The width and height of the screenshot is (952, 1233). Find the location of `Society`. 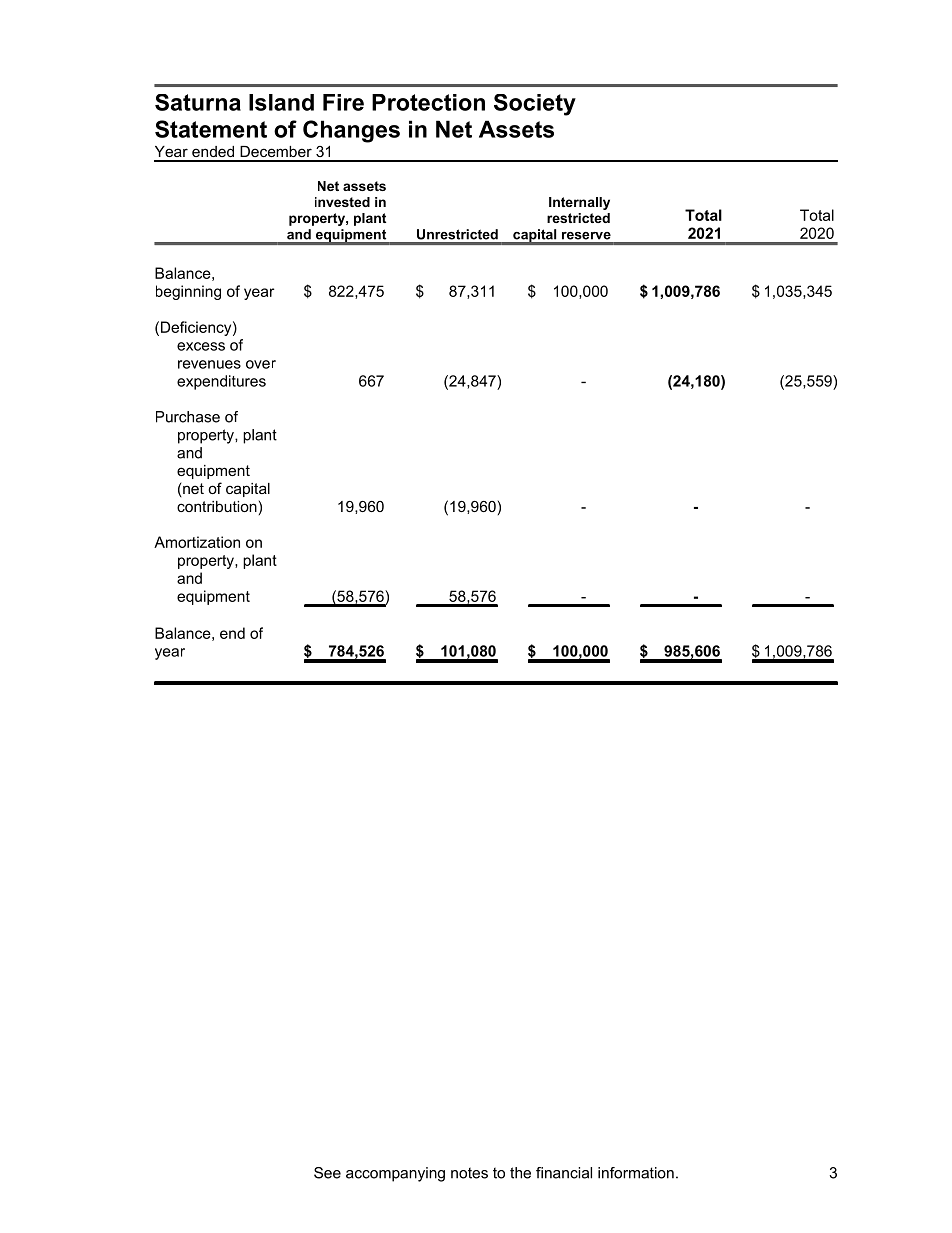

Society is located at coordinates (535, 105).
